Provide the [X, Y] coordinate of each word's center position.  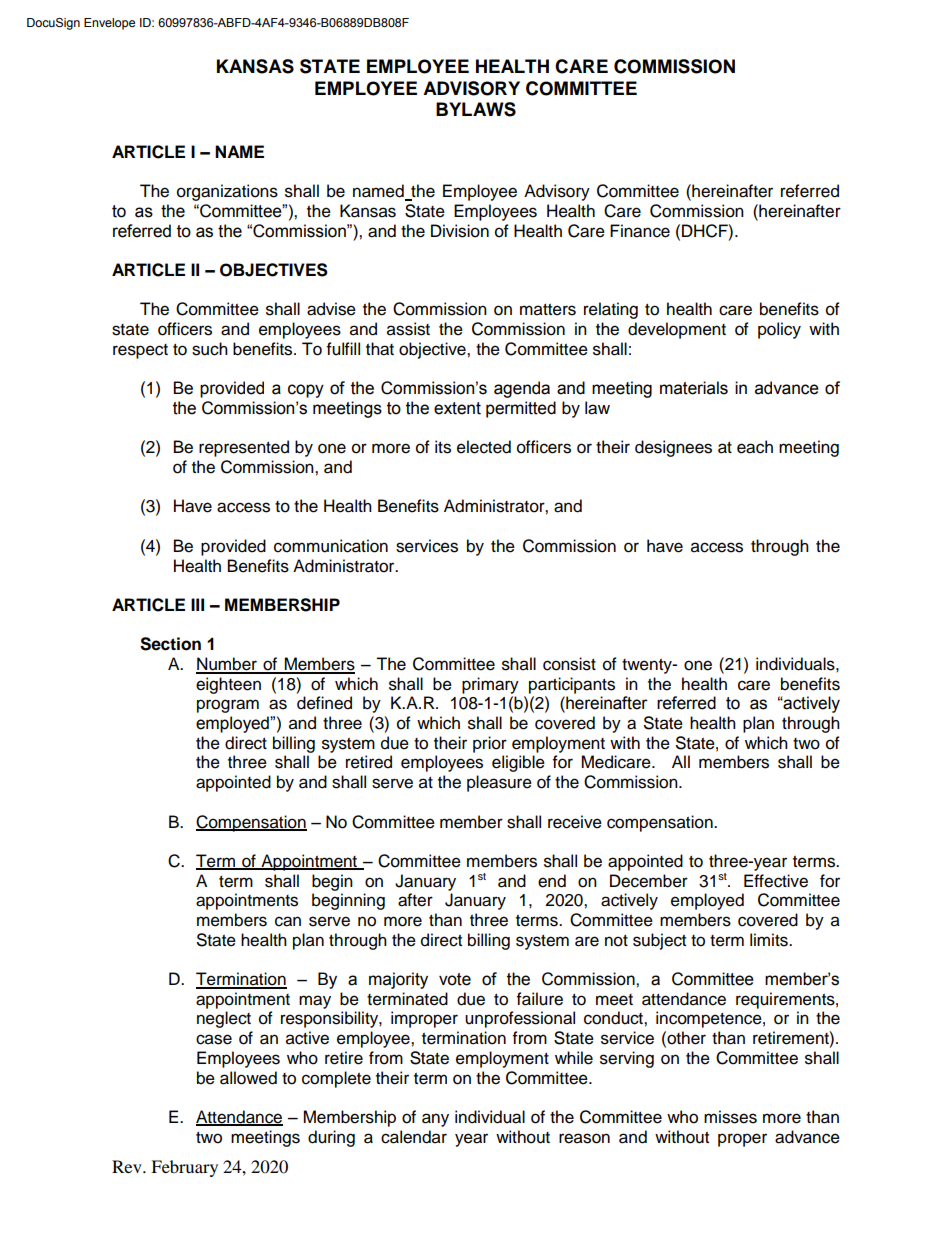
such [210, 349]
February [184, 1168]
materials [694, 388]
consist [569, 664]
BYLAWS [476, 109]
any [435, 1120]
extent [457, 408]
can [288, 921]
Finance [640, 231]
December [649, 881]
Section [170, 644]
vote [455, 979]
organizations [227, 192]
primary [490, 685]
